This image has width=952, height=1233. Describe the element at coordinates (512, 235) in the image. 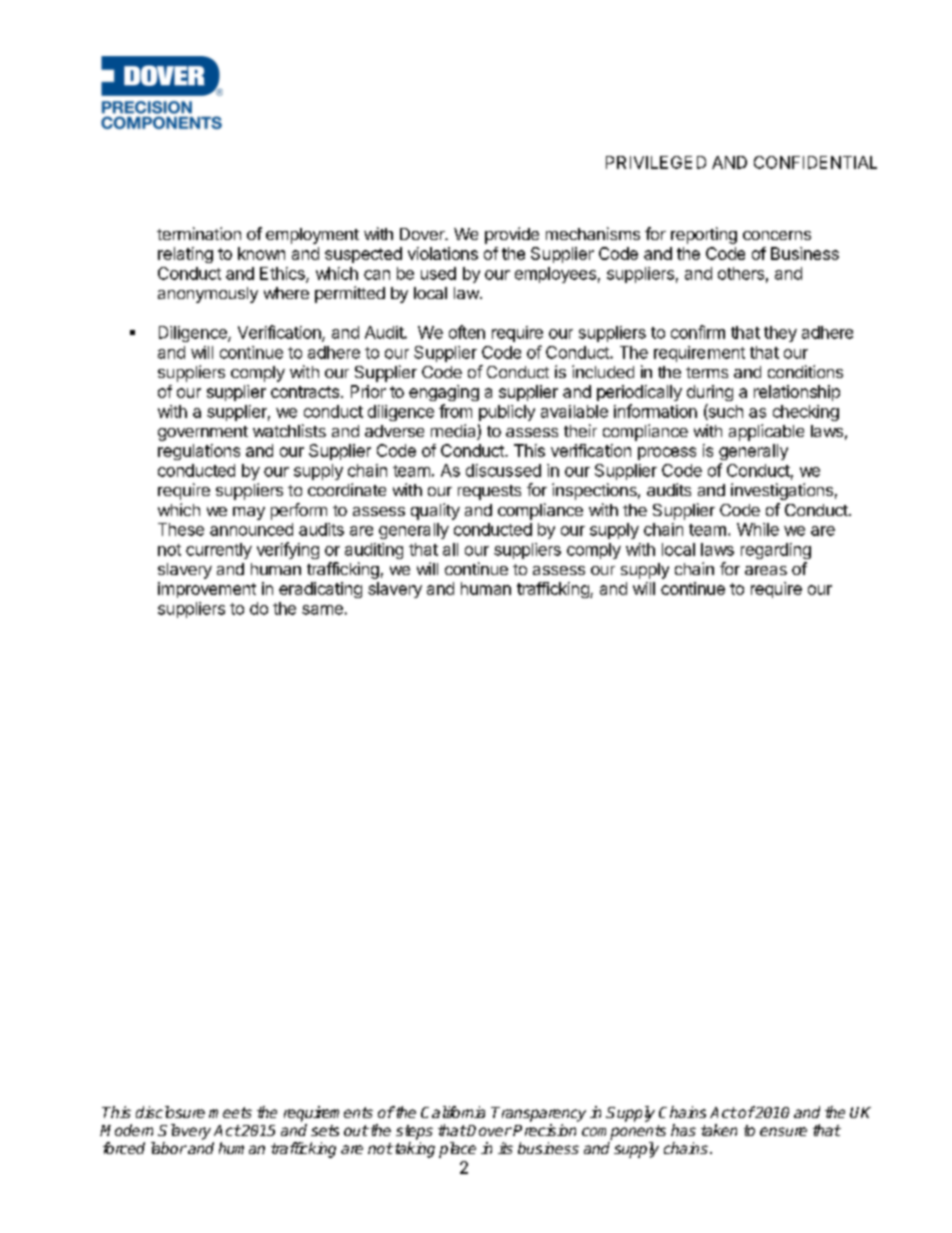

I see `provide` at that location.
